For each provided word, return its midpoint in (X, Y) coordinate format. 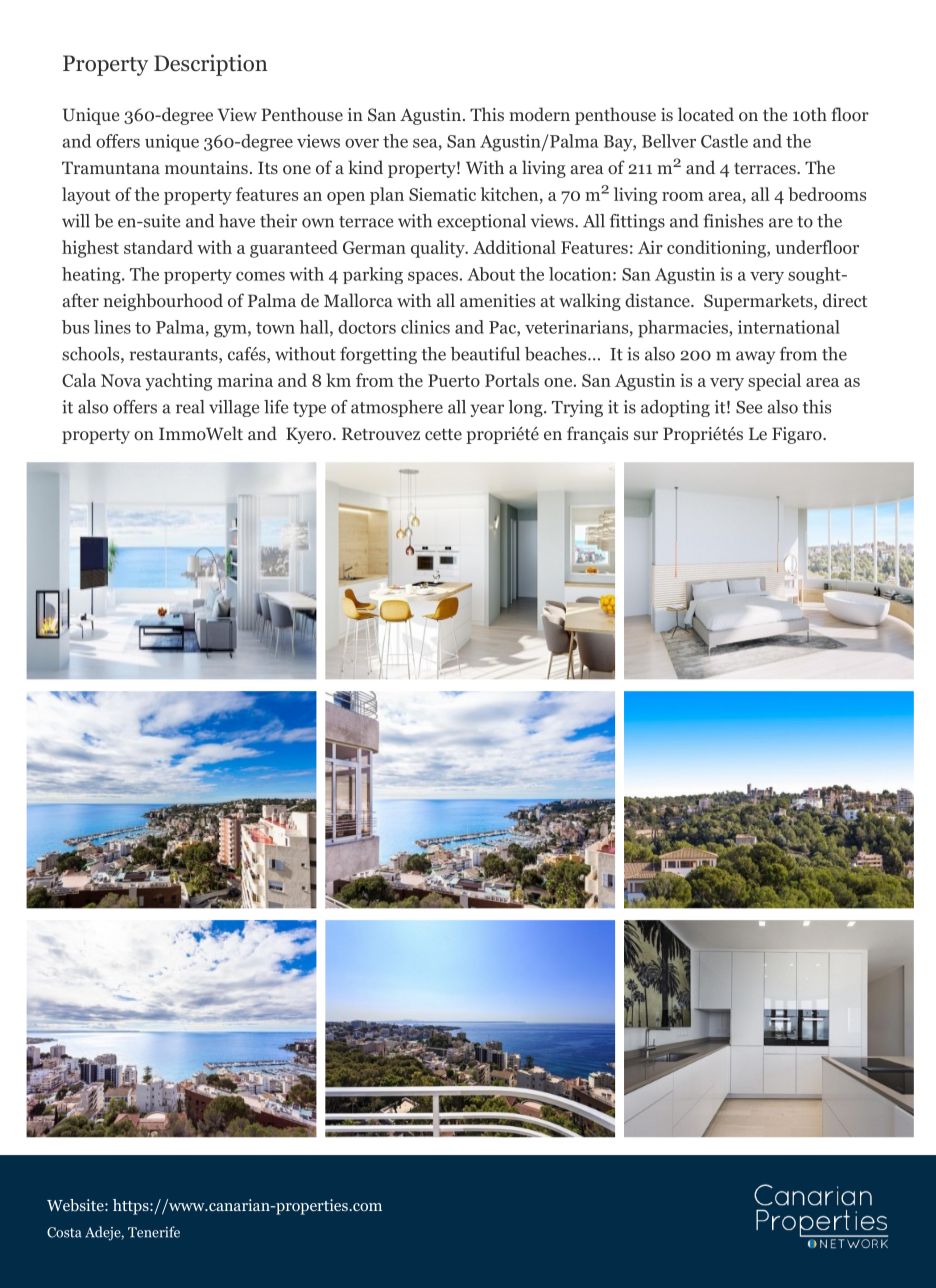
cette (443, 434)
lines (112, 327)
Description (211, 65)
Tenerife (154, 1232)
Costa (64, 1232)
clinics (425, 327)
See (749, 407)
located (706, 114)
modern (540, 114)
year (487, 410)
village (234, 408)
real (190, 407)
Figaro (798, 435)
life (276, 407)
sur (646, 435)
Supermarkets (759, 302)
